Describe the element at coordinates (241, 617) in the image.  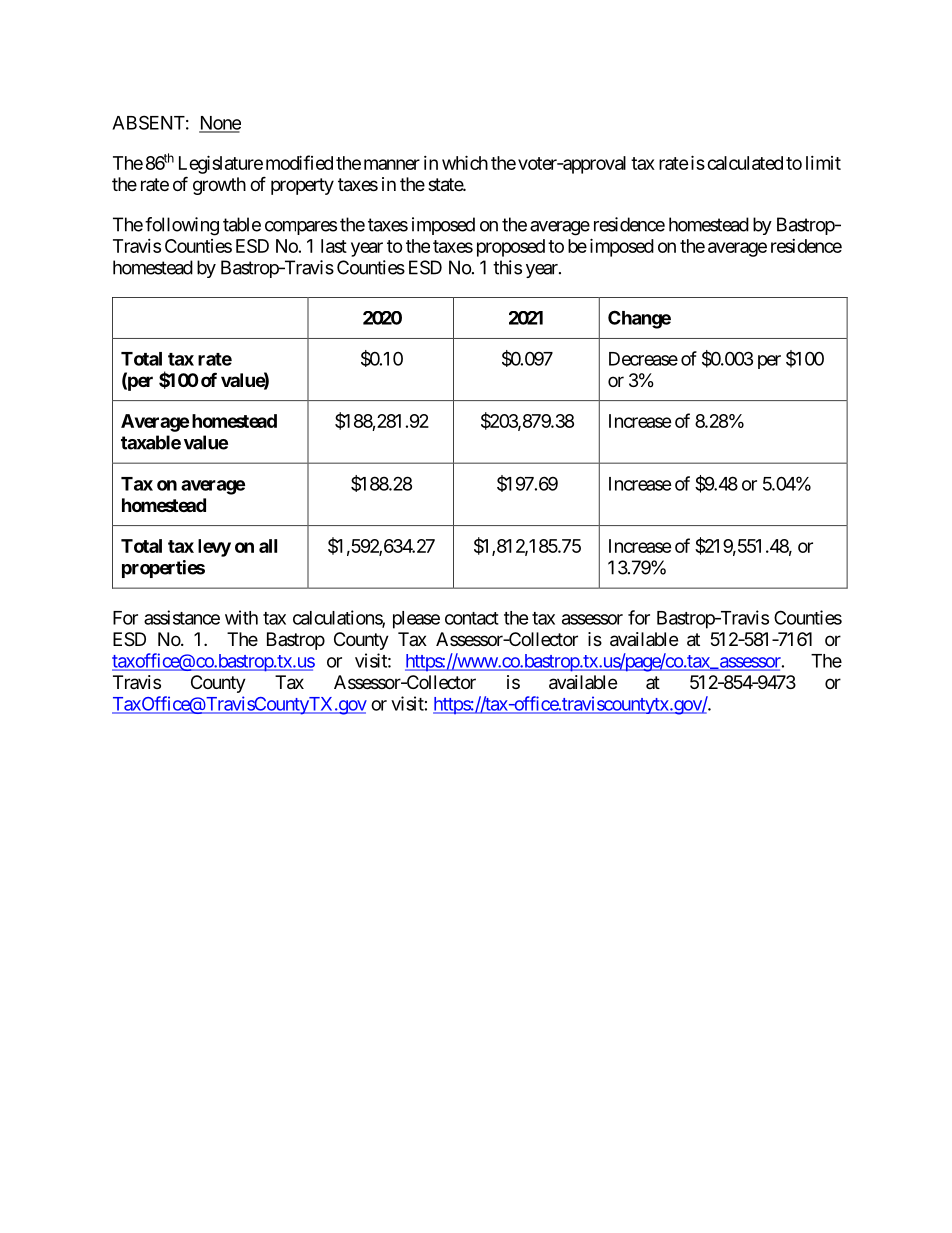
I see `with` at that location.
